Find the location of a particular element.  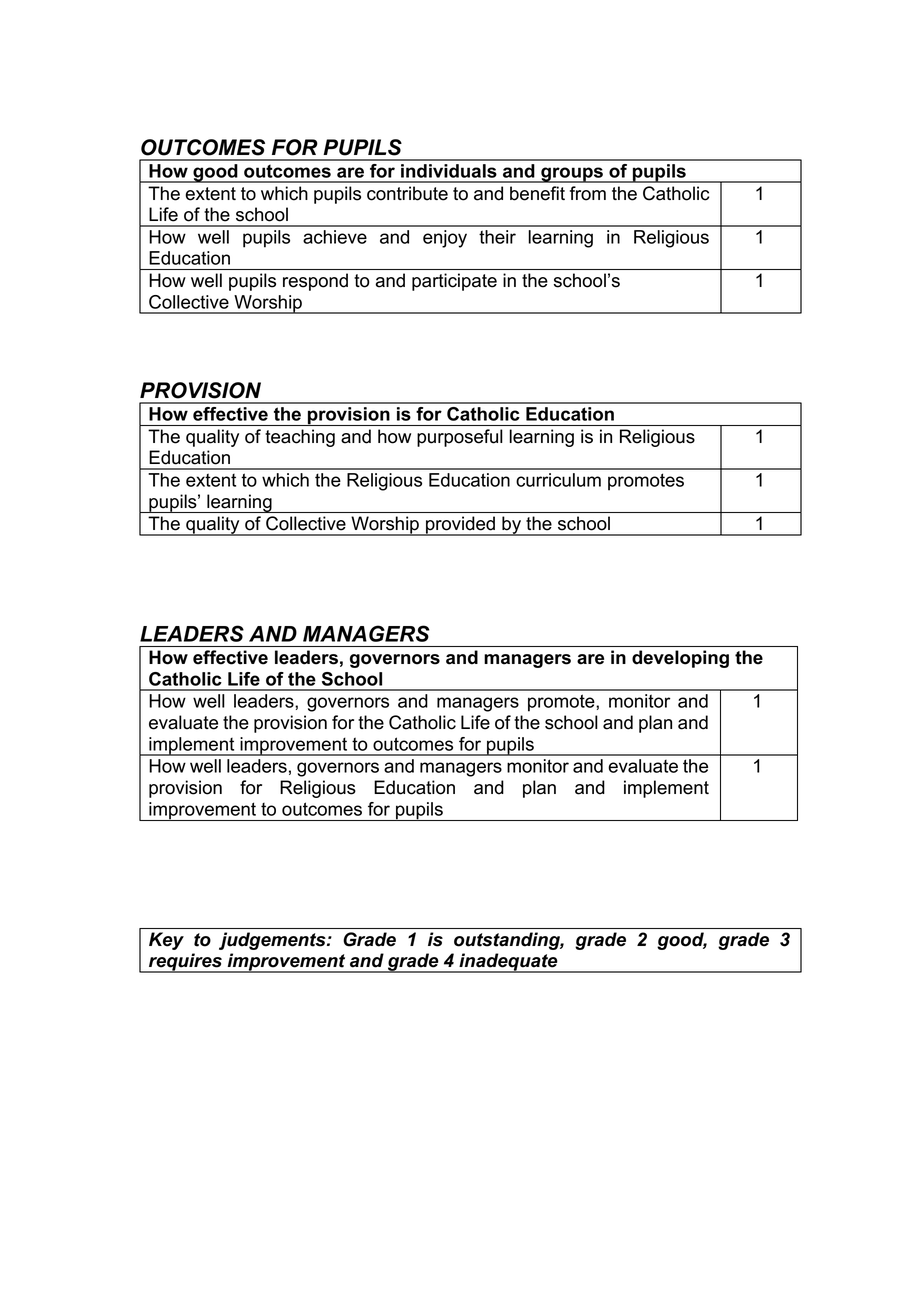

curriculum is located at coordinates (558, 480).
